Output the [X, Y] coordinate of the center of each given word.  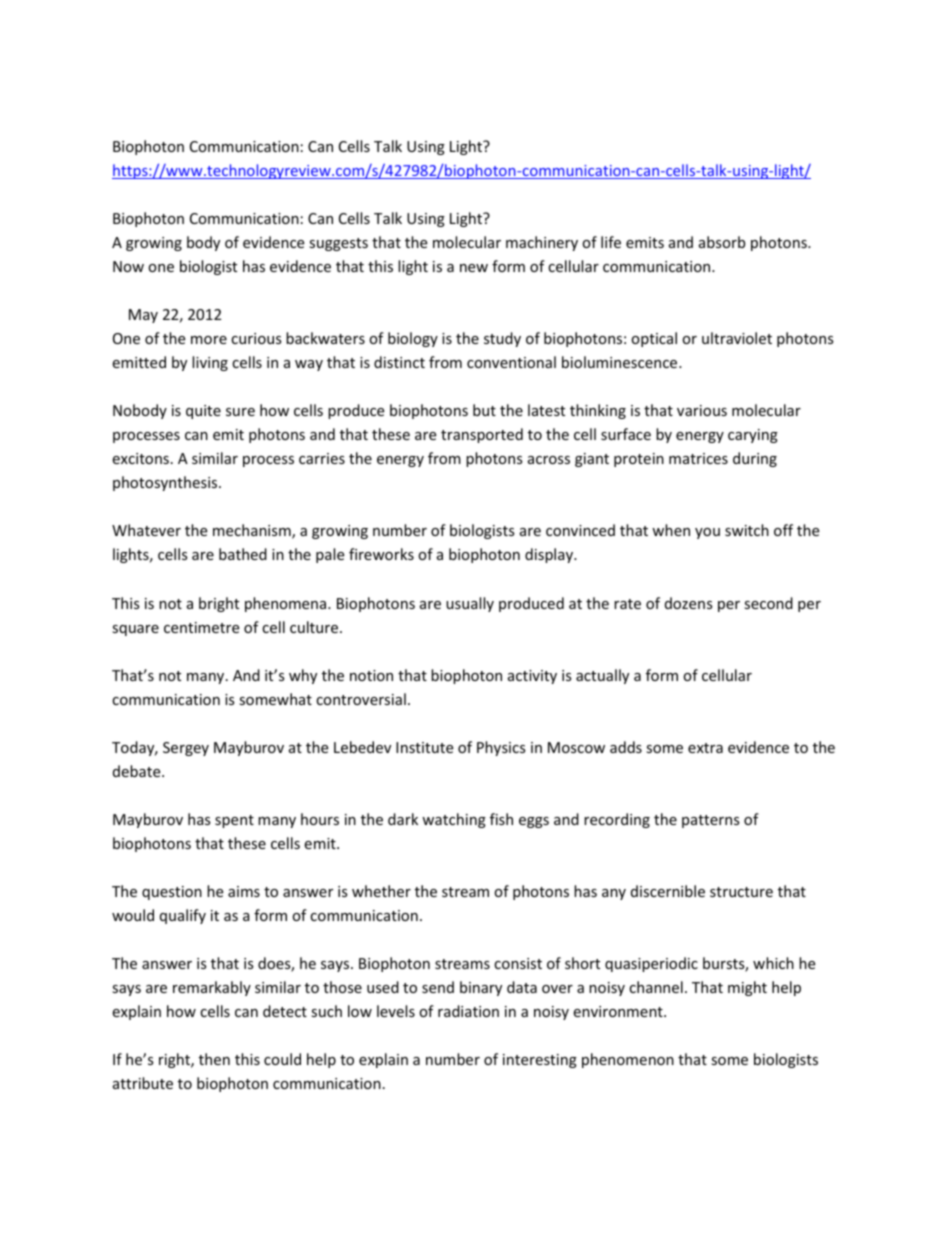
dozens [689, 603]
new [474, 268]
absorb [722, 242]
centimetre [201, 627]
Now [128, 266]
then [214, 1059]
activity [532, 677]
